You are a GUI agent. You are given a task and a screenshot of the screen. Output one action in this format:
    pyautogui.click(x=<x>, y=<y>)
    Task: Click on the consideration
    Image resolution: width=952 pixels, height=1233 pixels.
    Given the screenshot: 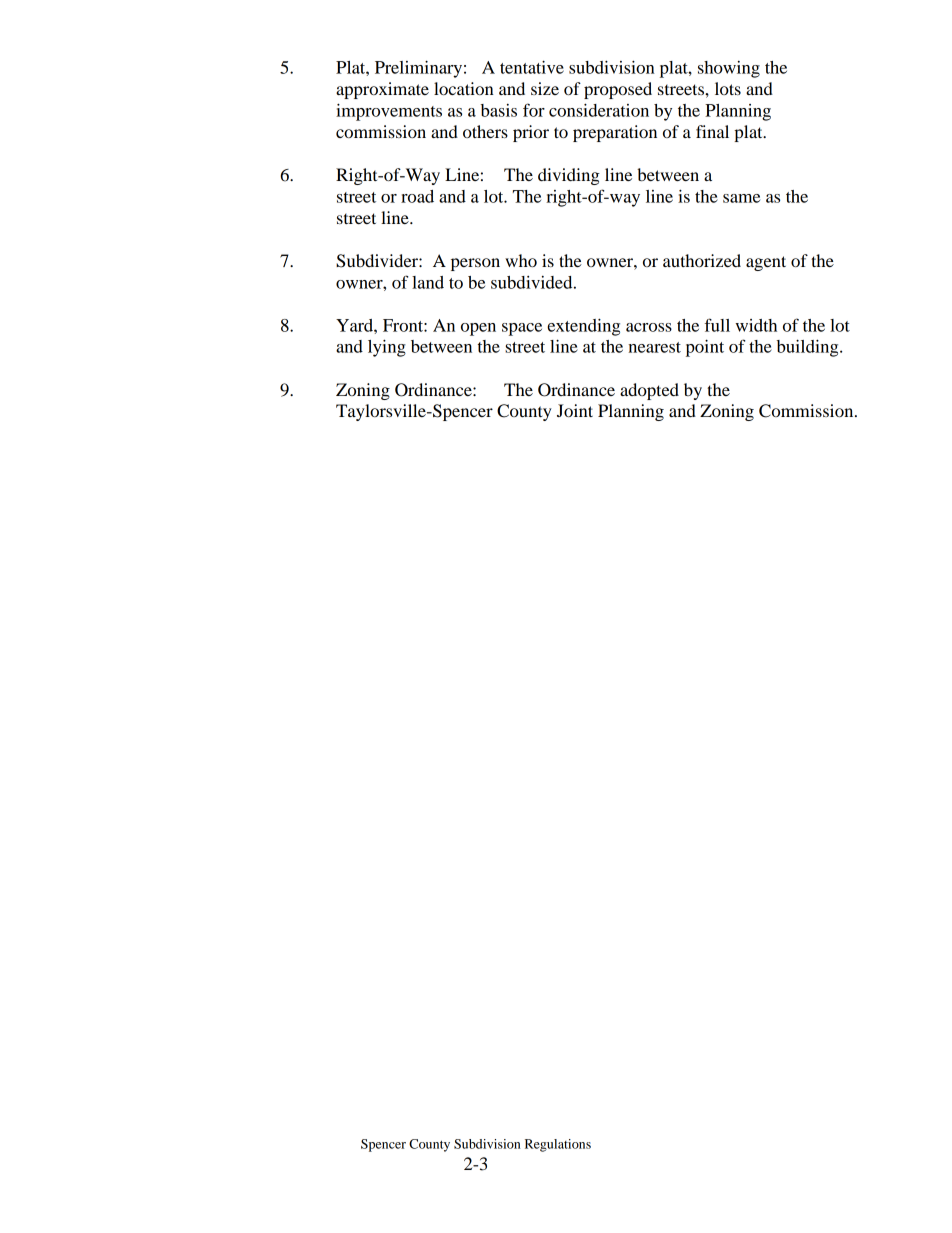 What is the action you would take?
    pyautogui.click(x=599, y=110)
